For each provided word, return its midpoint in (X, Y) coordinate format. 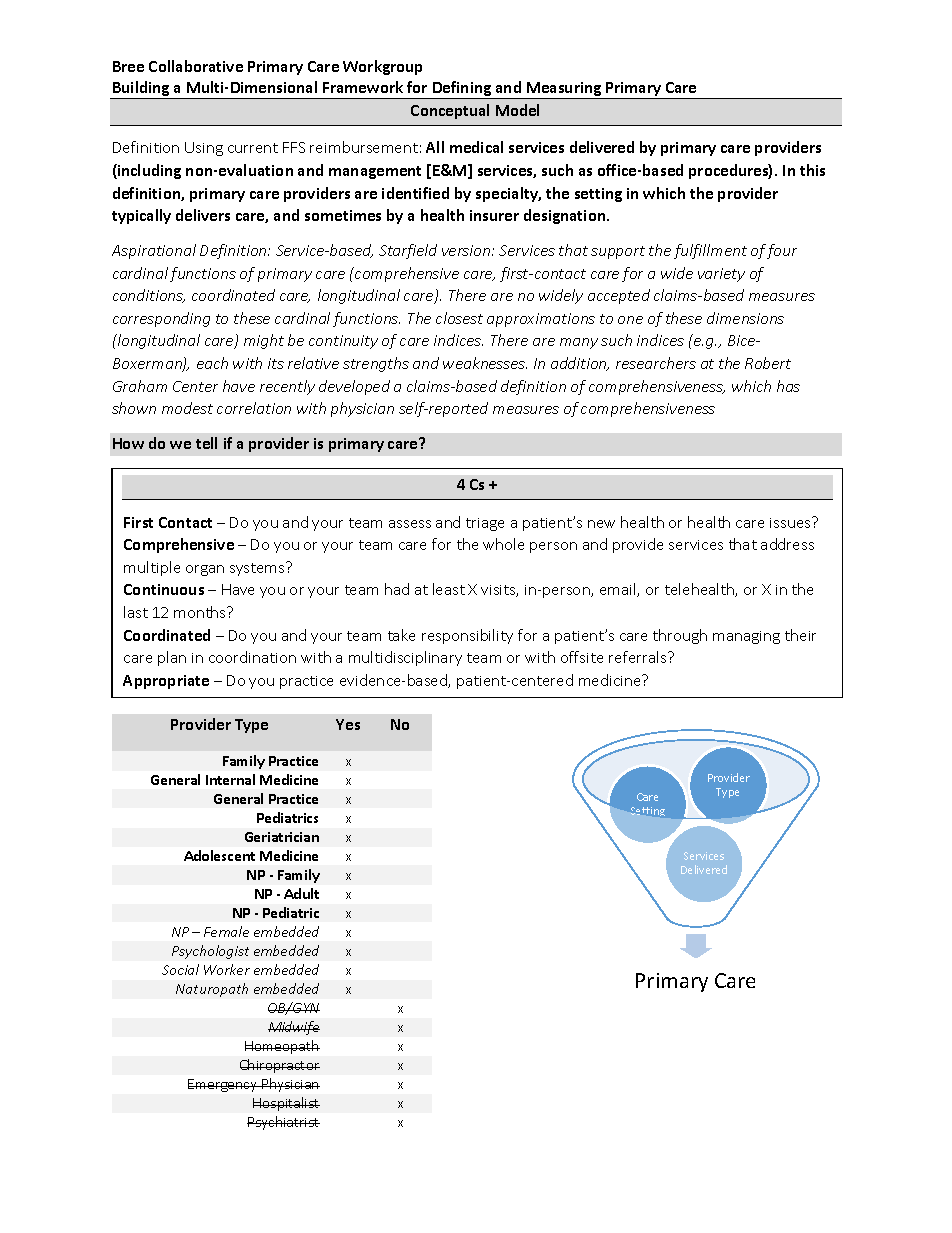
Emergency (224, 1085)
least (449, 589)
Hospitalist (286, 1104)
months (201, 612)
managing (746, 637)
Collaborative (196, 66)
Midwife (294, 1028)
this (812, 170)
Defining (462, 90)
